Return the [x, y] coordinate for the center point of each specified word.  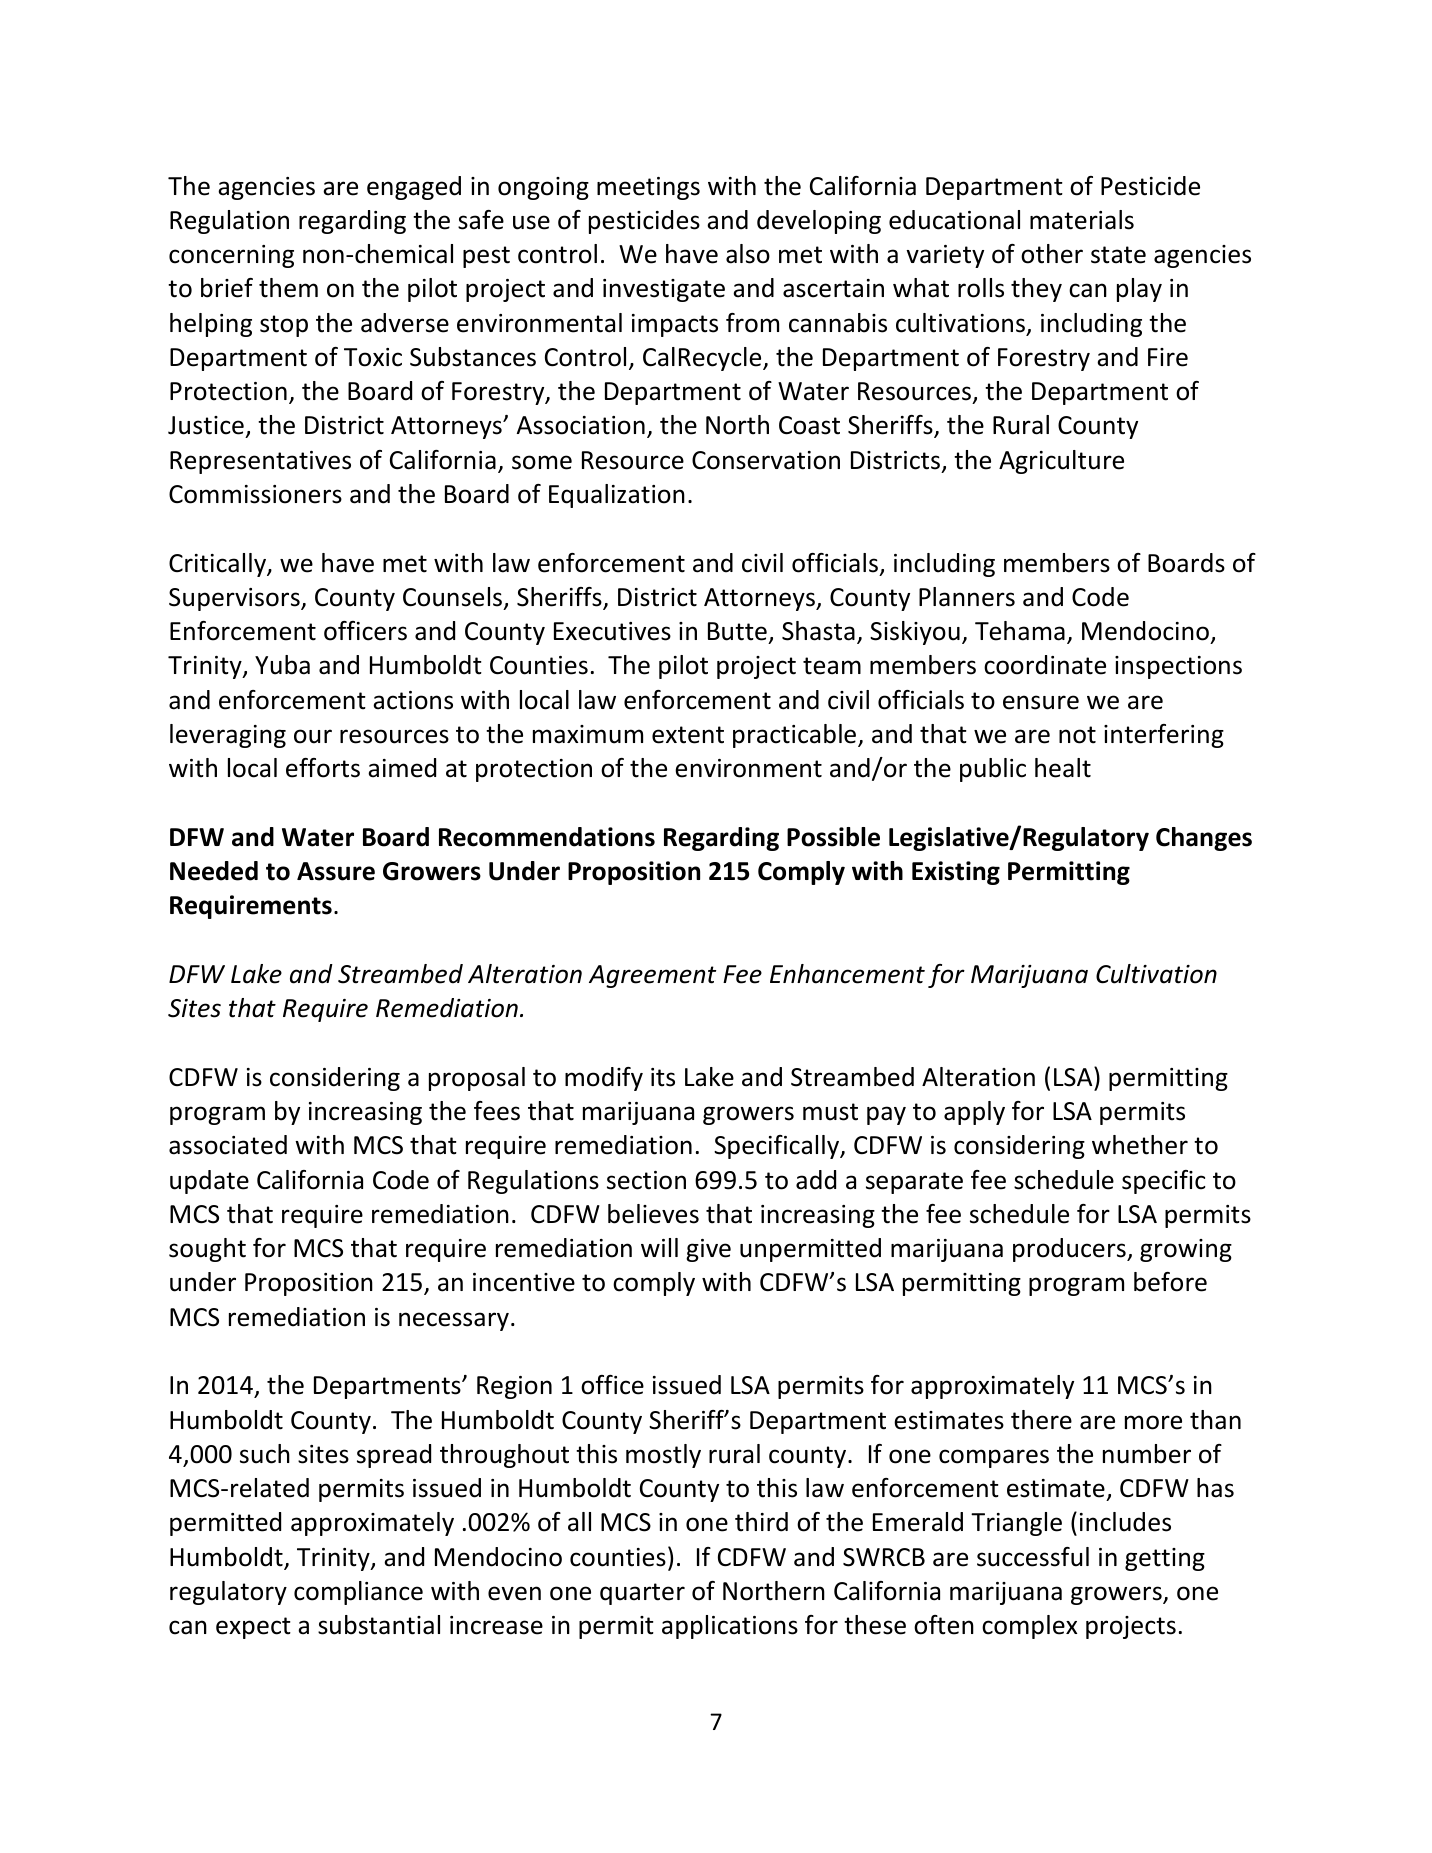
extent [688, 735]
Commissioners [255, 494]
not [1077, 735]
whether [1140, 1145]
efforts [323, 768]
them [288, 288]
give [708, 1250]
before [1170, 1282]
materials [1082, 220]
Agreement [652, 976]
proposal [477, 1079]
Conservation [766, 460]
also [748, 254]
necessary [454, 1321]
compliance [358, 1593]
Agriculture [1061, 462]
